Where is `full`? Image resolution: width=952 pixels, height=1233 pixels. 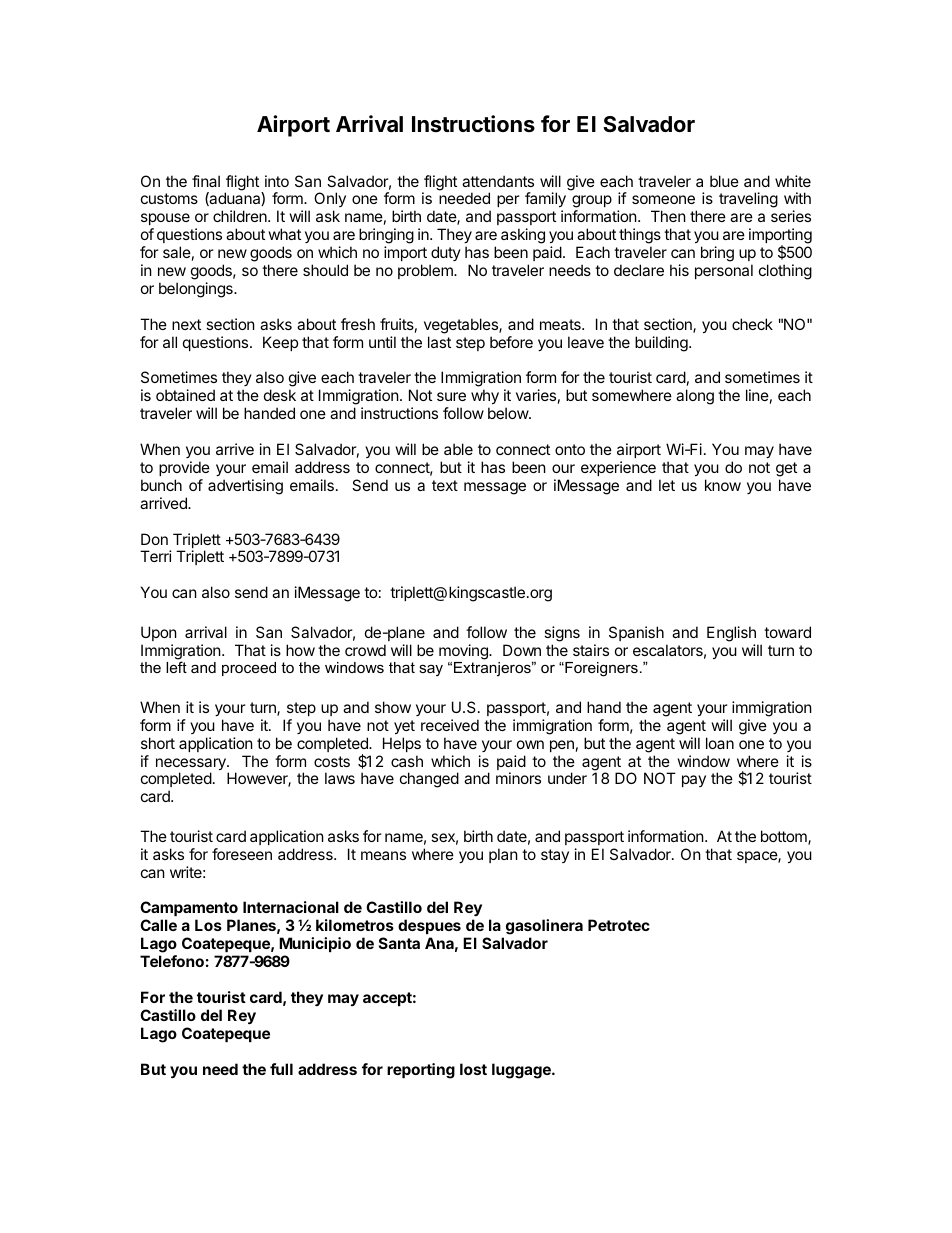
full is located at coordinates (281, 1069).
